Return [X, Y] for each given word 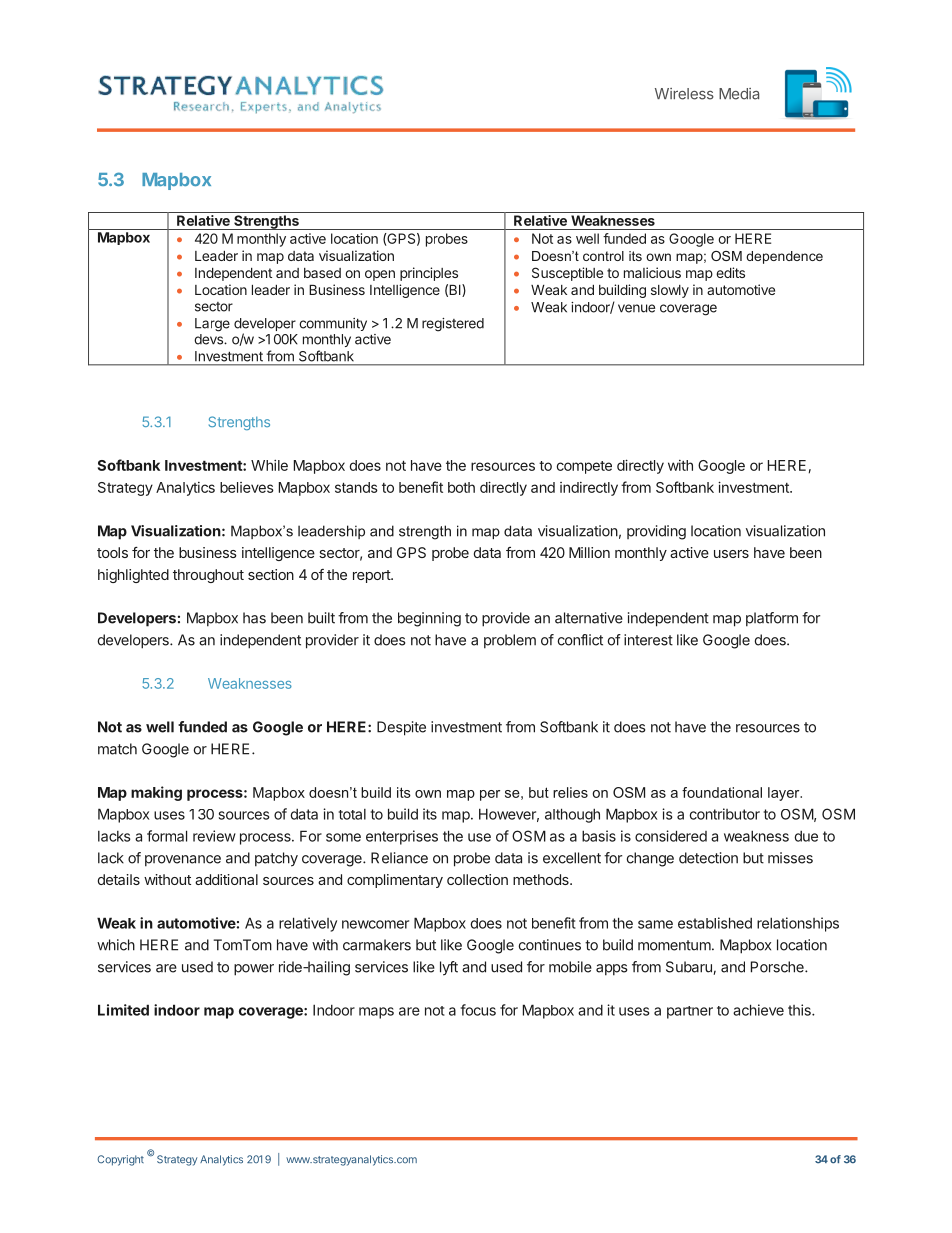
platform [772, 619]
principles [429, 274]
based [322, 273]
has [254, 618]
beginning [429, 619]
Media [739, 94]
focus [478, 1010]
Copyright [120, 1160]
